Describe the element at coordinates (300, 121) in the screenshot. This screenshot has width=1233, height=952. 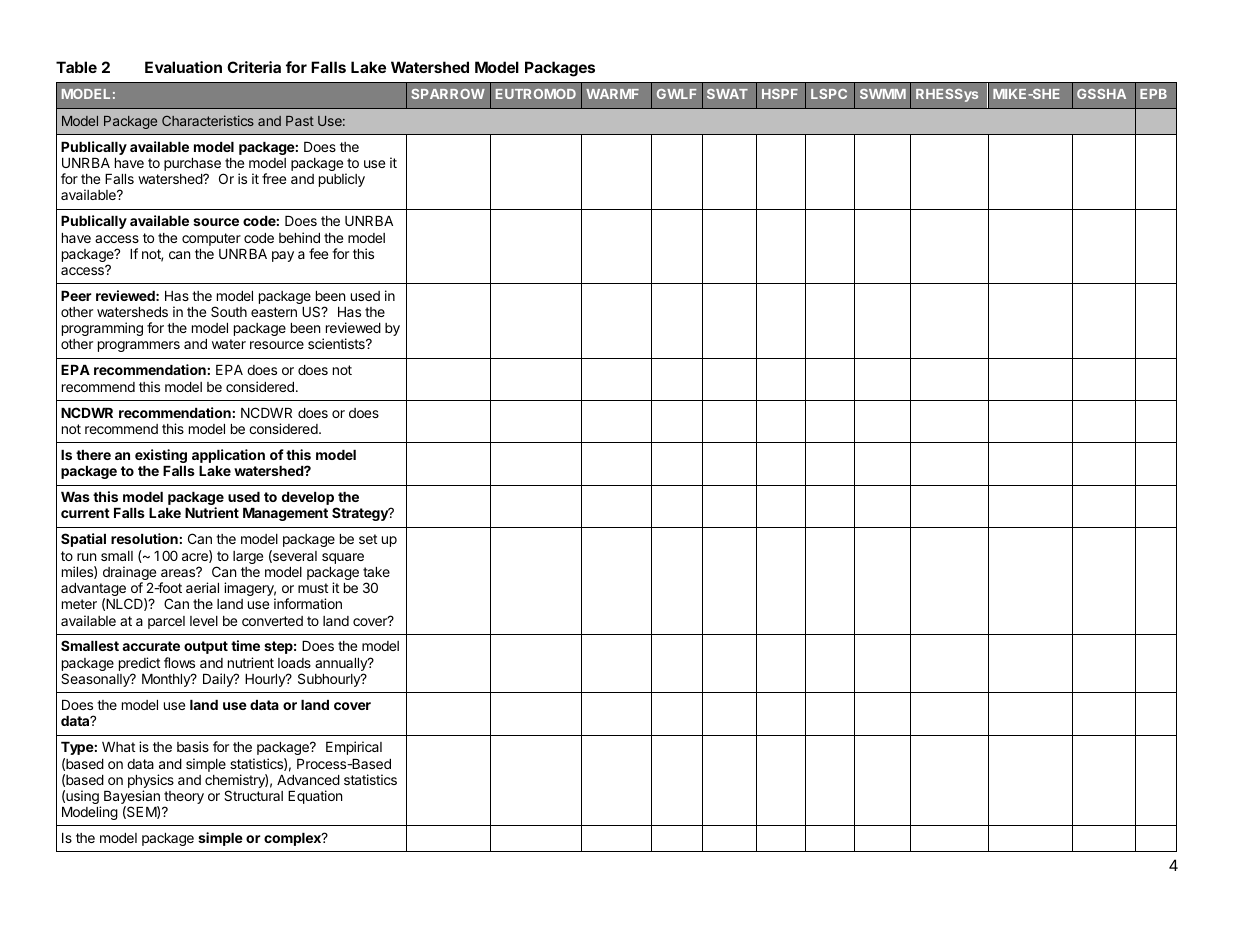
I see `Past` at that location.
